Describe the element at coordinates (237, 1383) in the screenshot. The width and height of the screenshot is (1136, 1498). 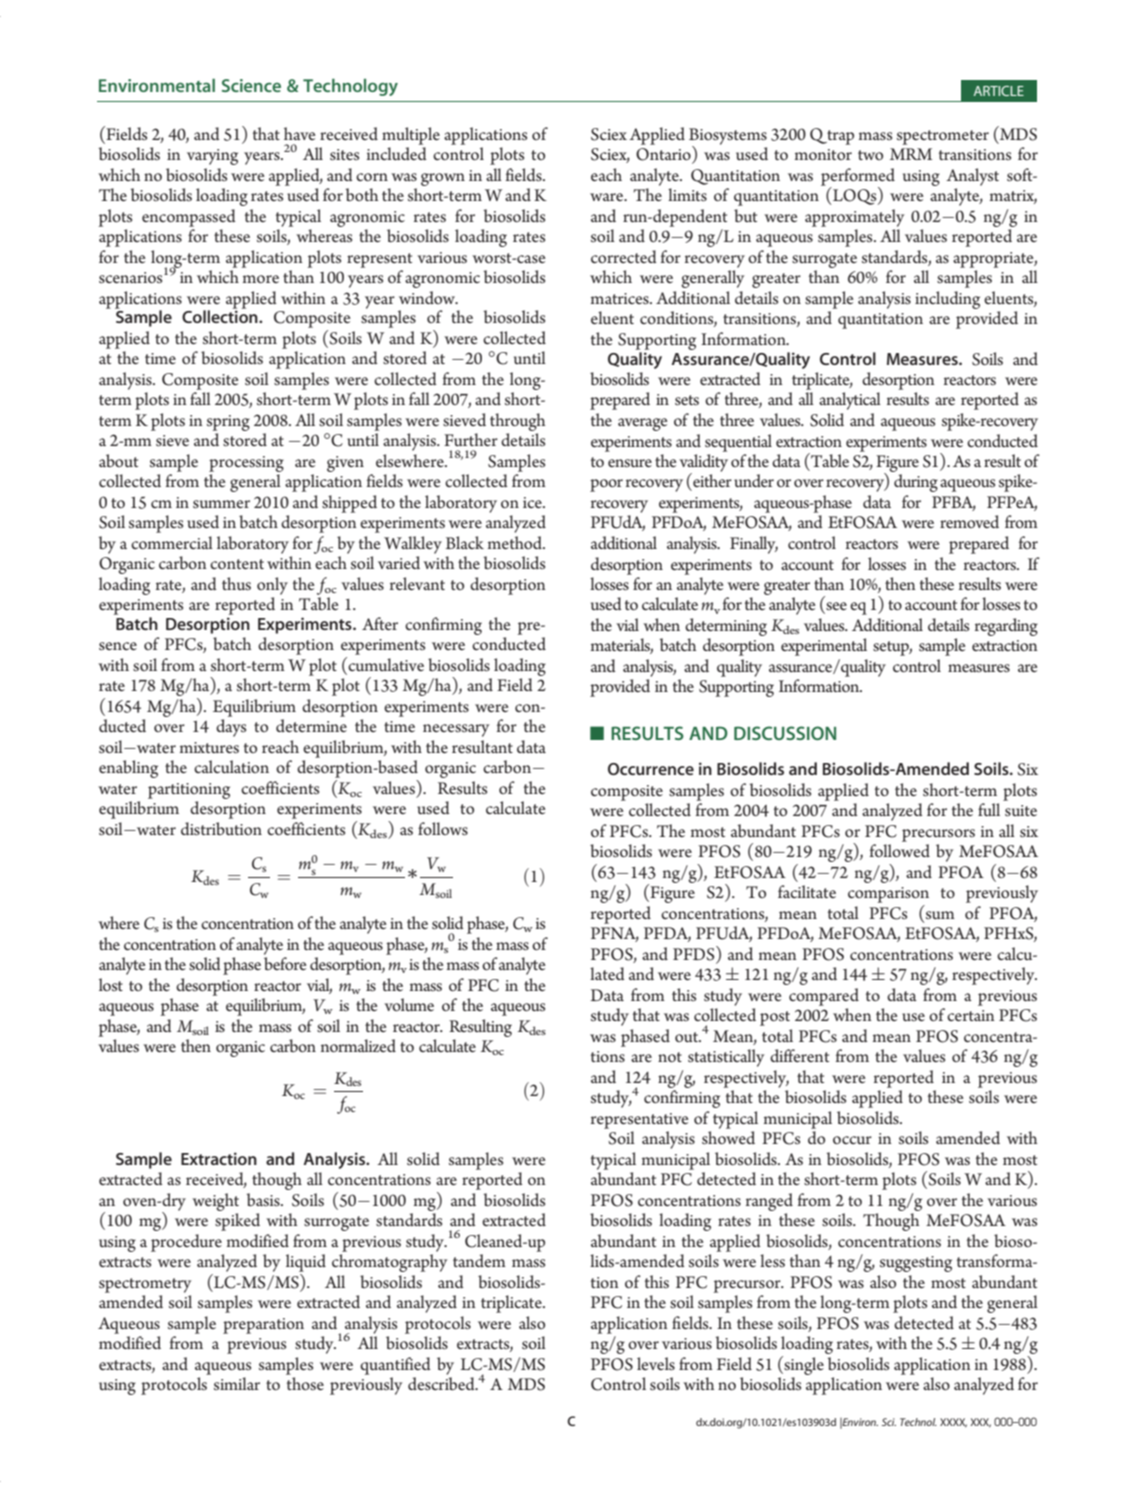
I see `similar` at that location.
